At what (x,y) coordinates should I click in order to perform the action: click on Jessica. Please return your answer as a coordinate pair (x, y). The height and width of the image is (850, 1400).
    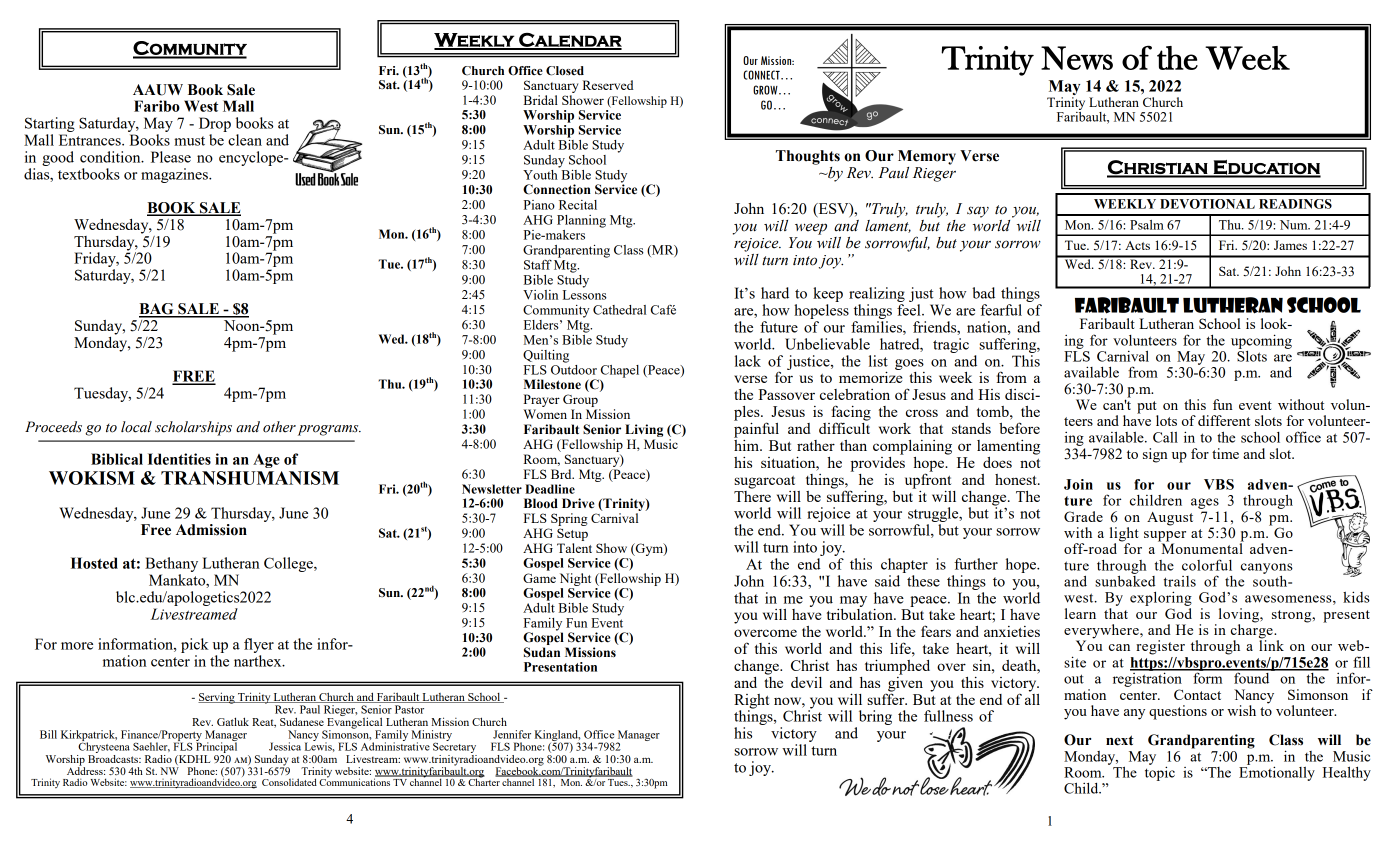
    Looking at the image, I should click on (285, 746).
